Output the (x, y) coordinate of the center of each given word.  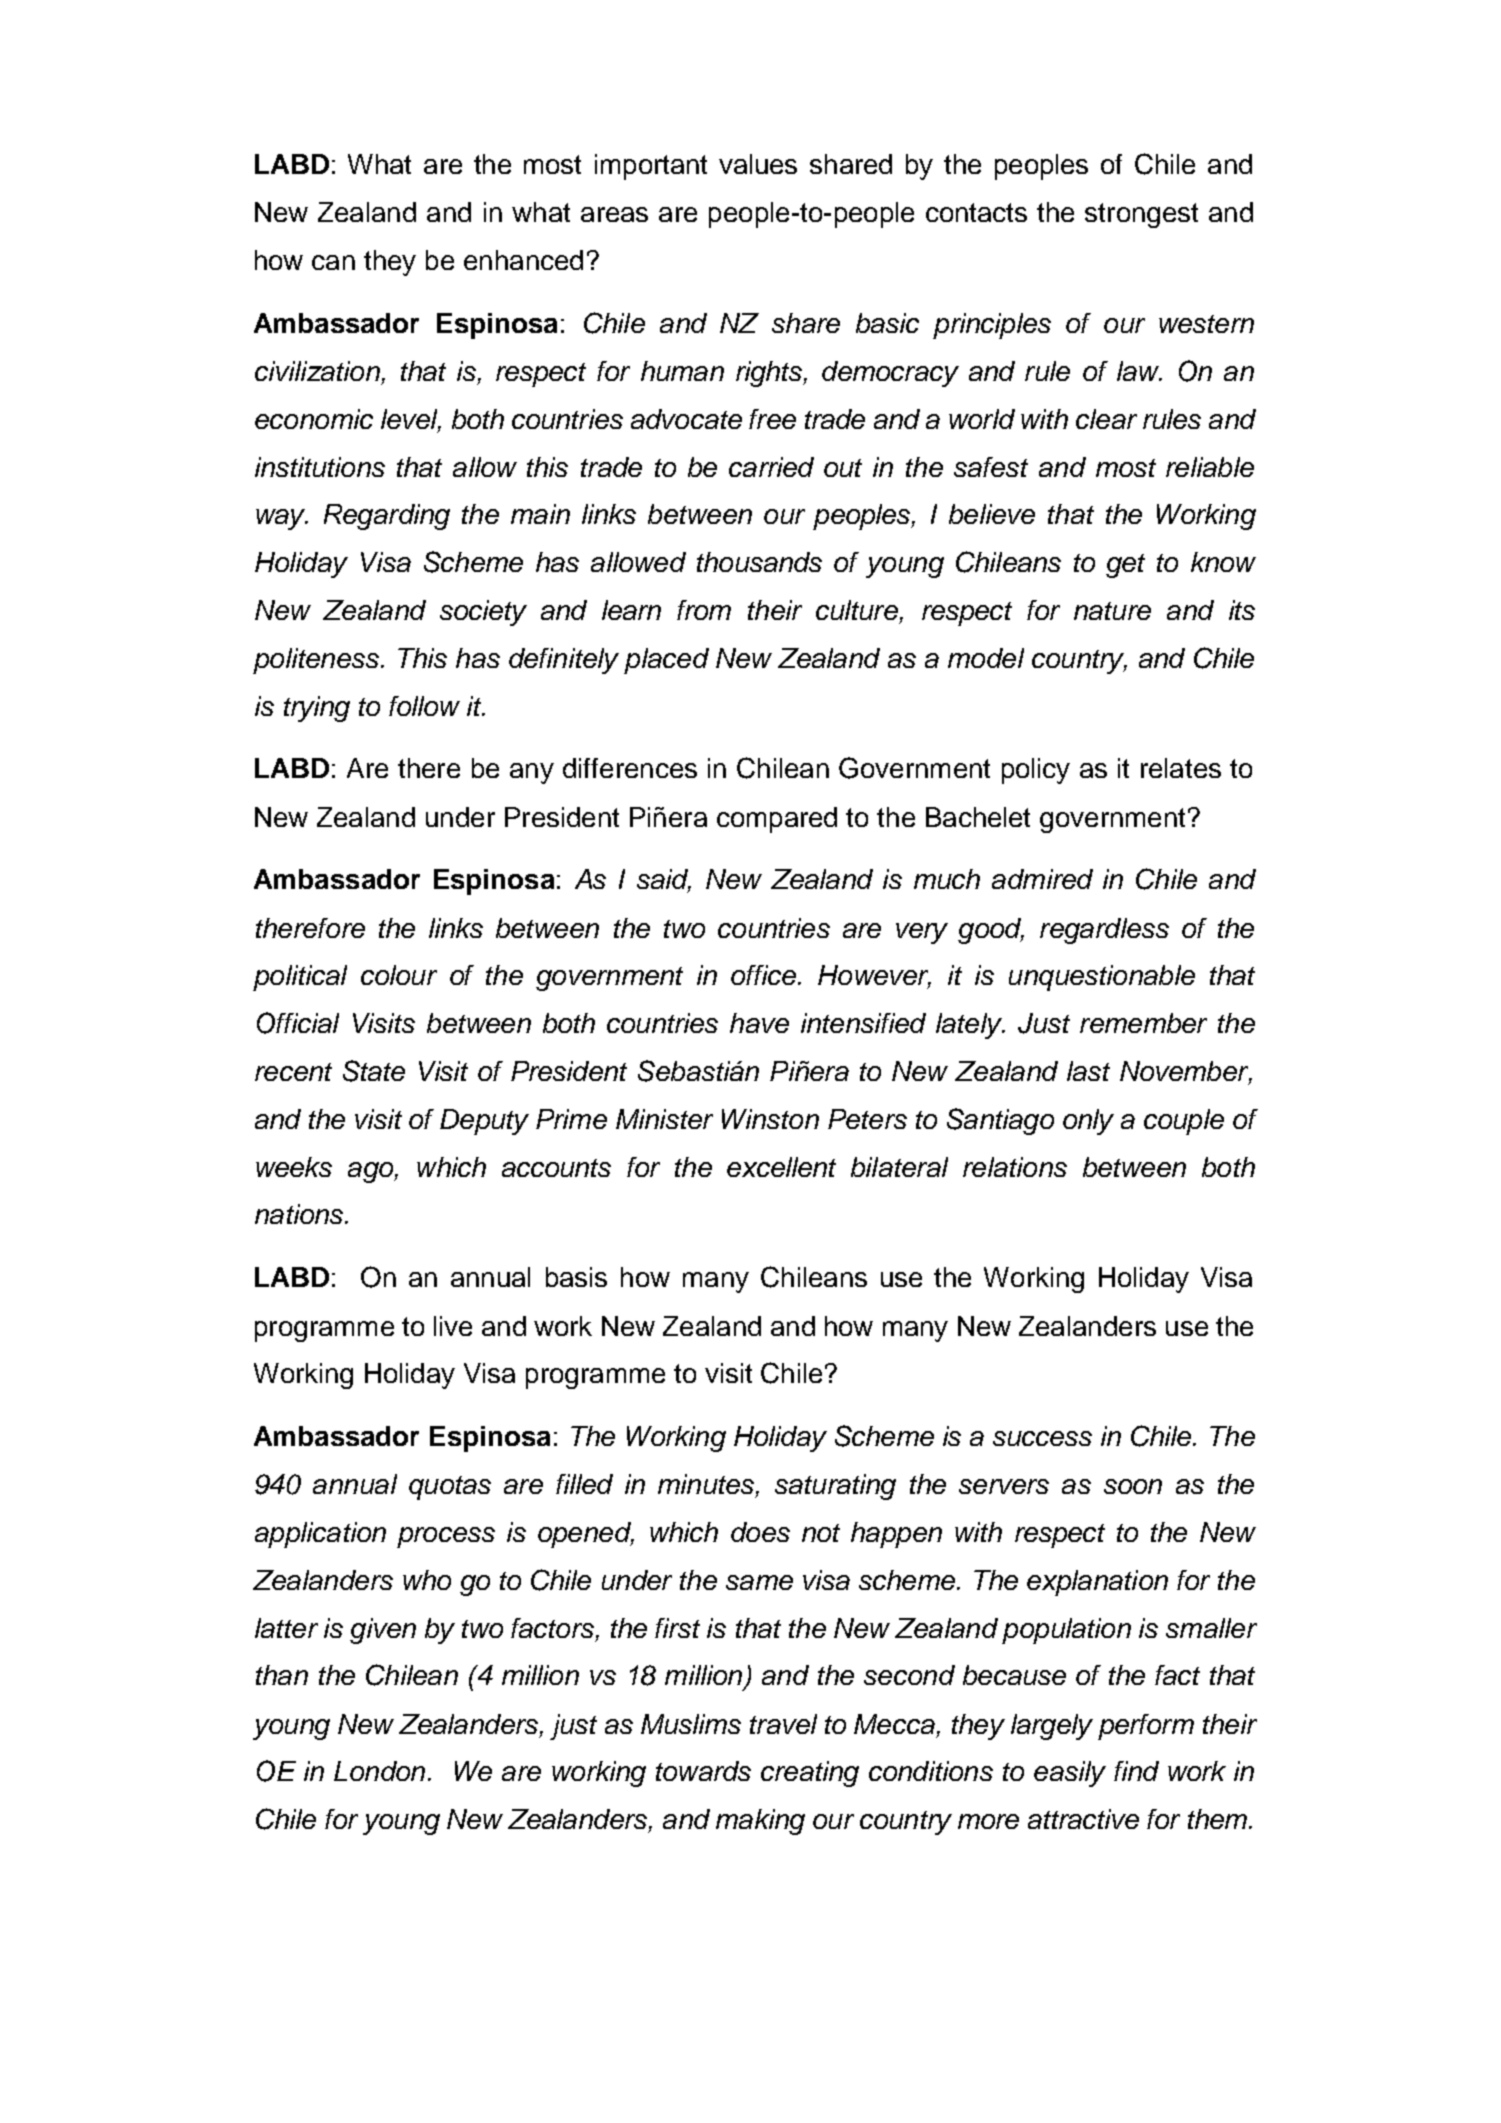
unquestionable (1102, 978)
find (1136, 1771)
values (758, 164)
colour (399, 975)
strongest (1141, 215)
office (765, 975)
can (333, 262)
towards (703, 1771)
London (379, 1771)
